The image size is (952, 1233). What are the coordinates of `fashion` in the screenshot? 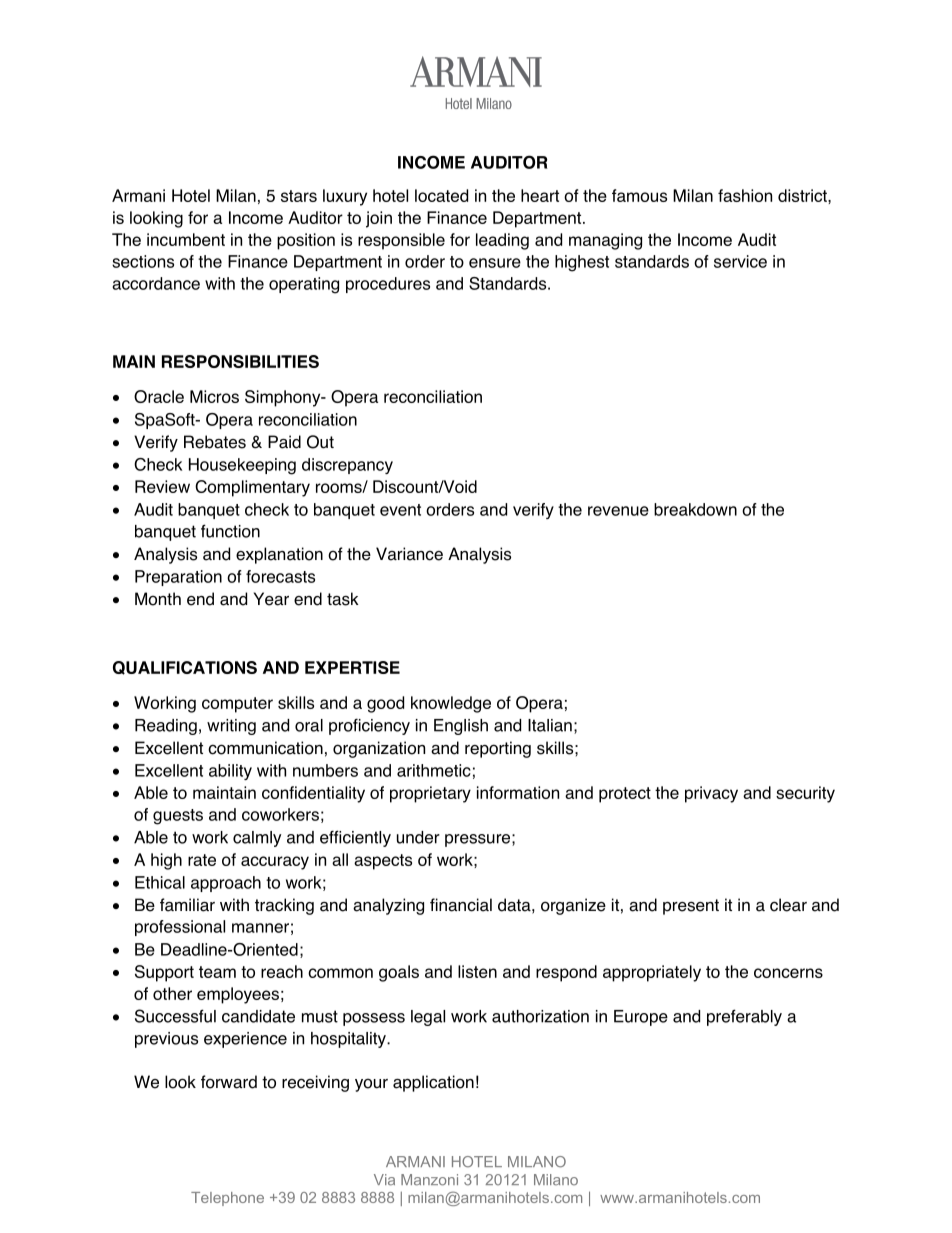 It's located at (745, 195).
